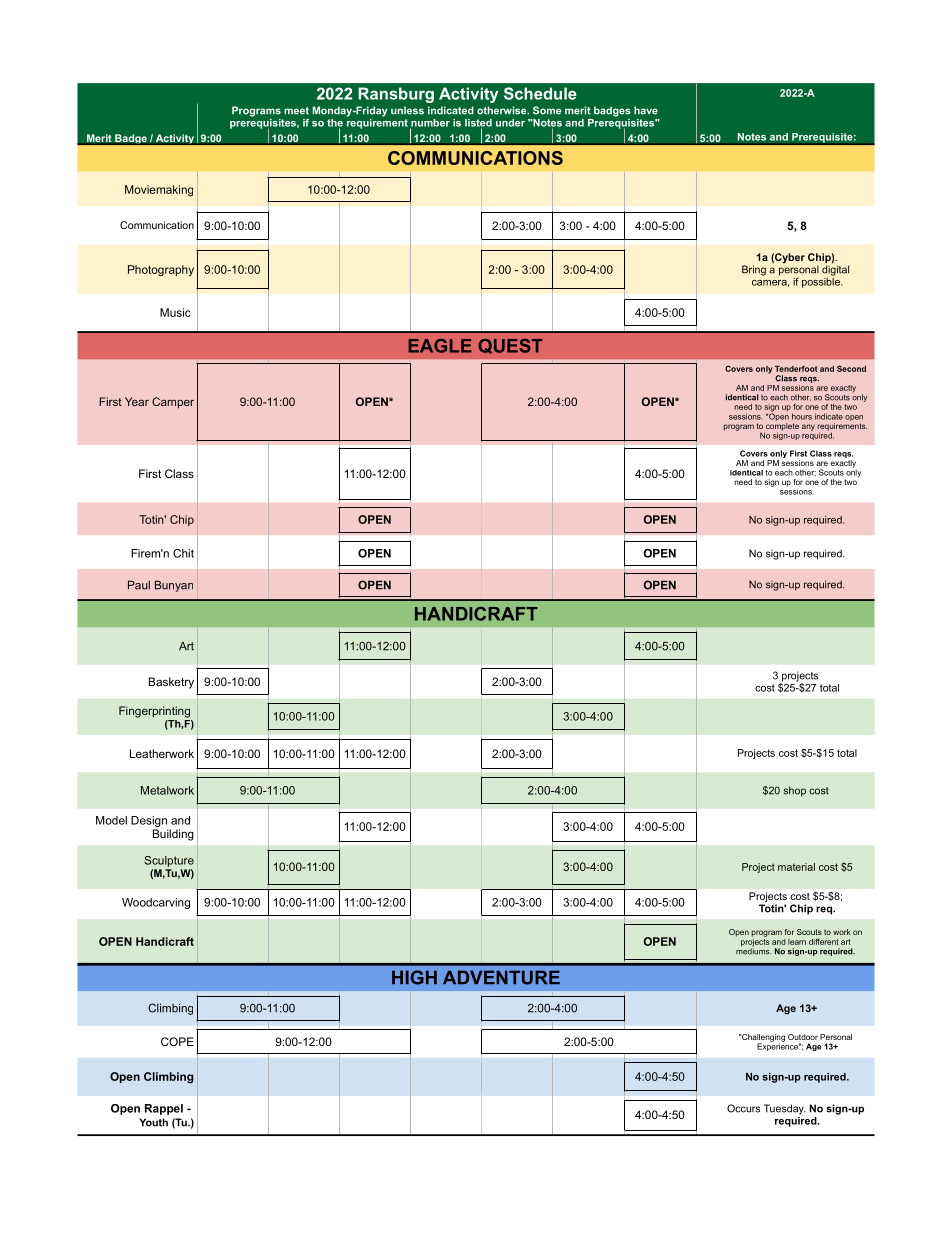  What do you see at coordinates (478, 124) in the screenshot?
I see `listed` at bounding box center [478, 124].
